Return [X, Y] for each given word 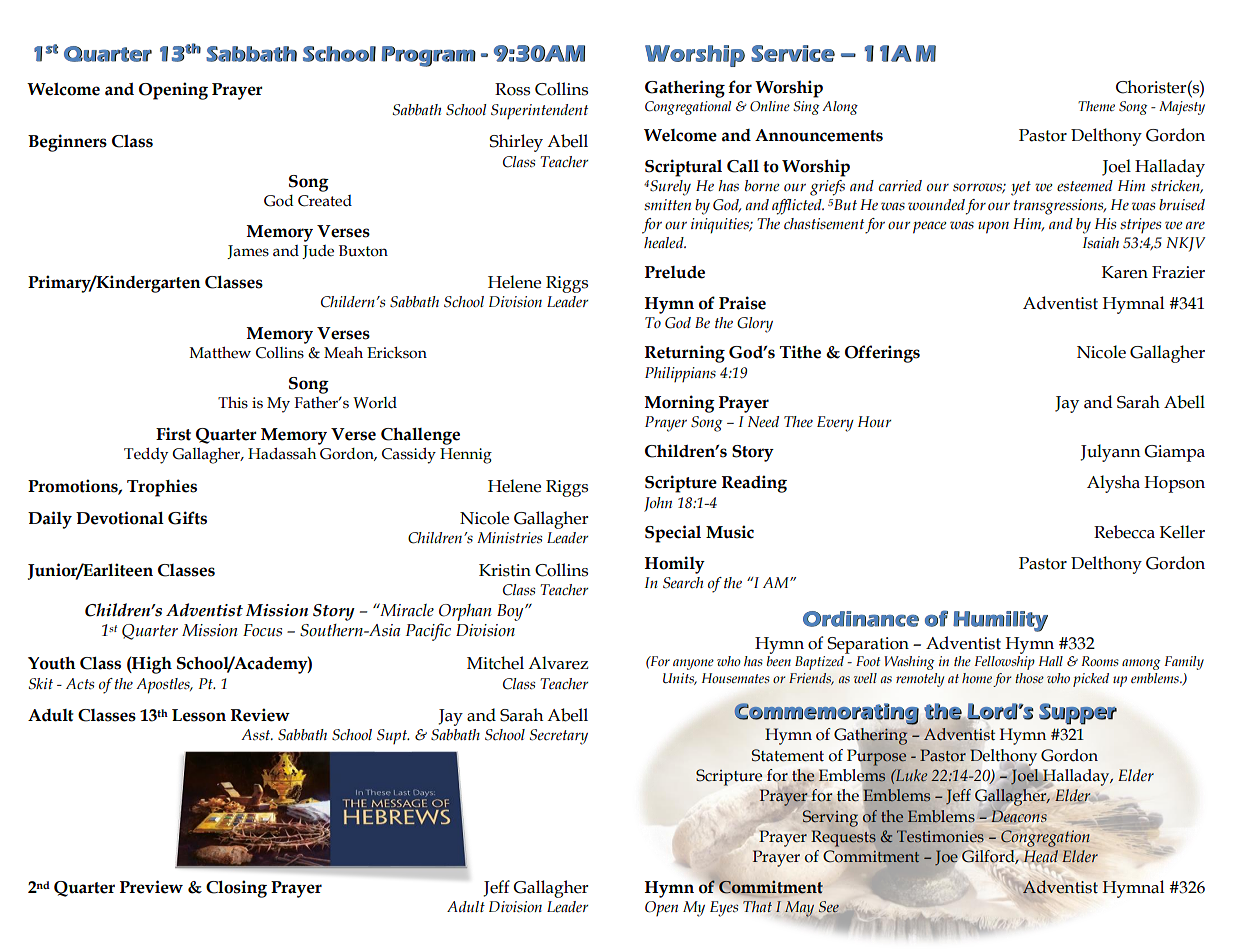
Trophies [162, 488]
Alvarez [558, 663]
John [658, 504]
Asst [257, 735]
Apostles [164, 686]
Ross [512, 89]
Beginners [67, 143]
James [248, 252]
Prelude [675, 272]
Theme [1096, 106]
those [1029, 678]
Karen [1125, 272]
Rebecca [1124, 532]
